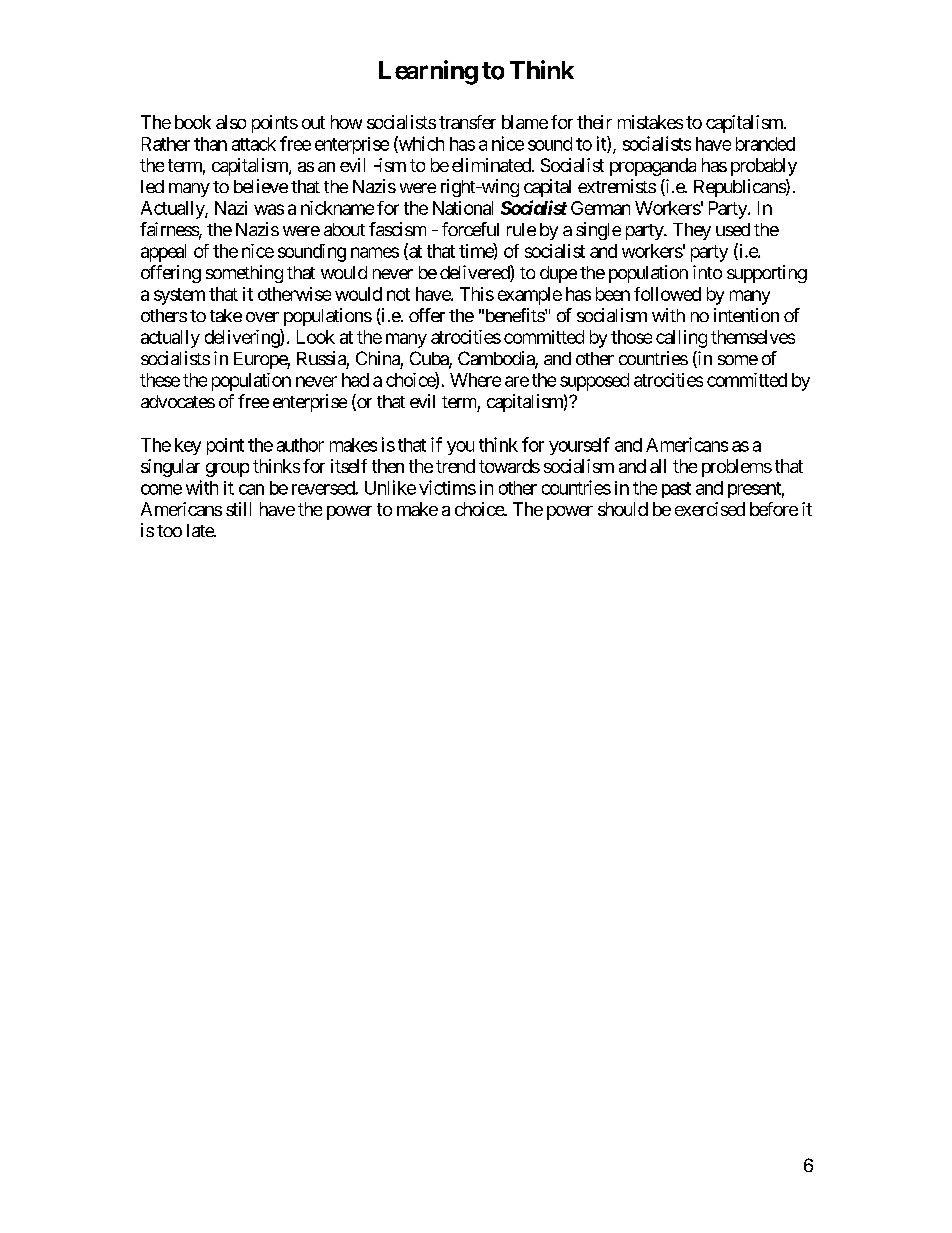  What do you see at coordinates (765, 144) in the screenshot?
I see `branded` at bounding box center [765, 144].
